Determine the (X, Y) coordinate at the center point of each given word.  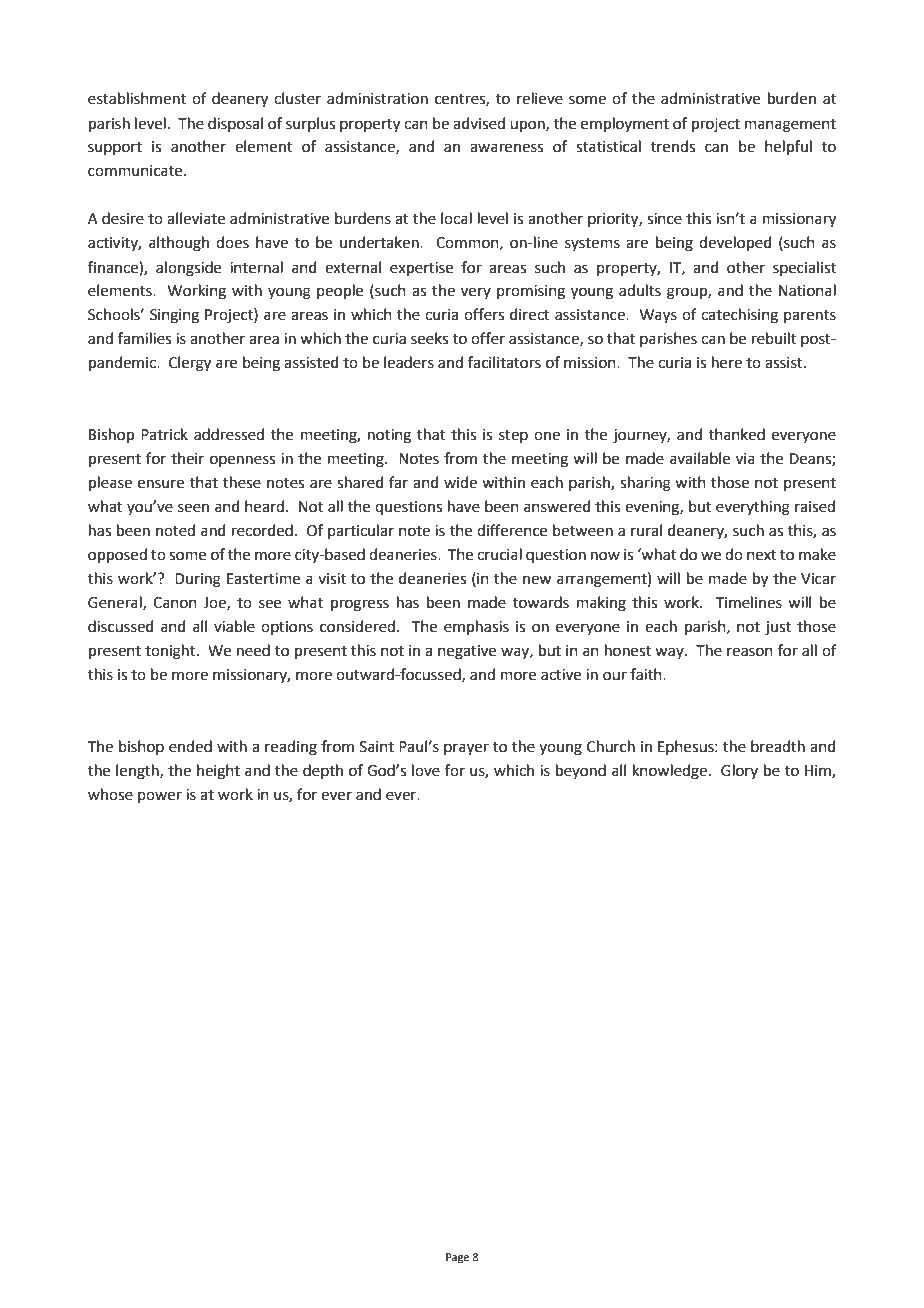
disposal (235, 124)
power (160, 797)
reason (750, 652)
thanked (737, 434)
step (513, 436)
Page (457, 1258)
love (426, 770)
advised (479, 123)
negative (467, 652)
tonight (171, 652)
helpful (788, 147)
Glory (739, 771)
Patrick (164, 434)
